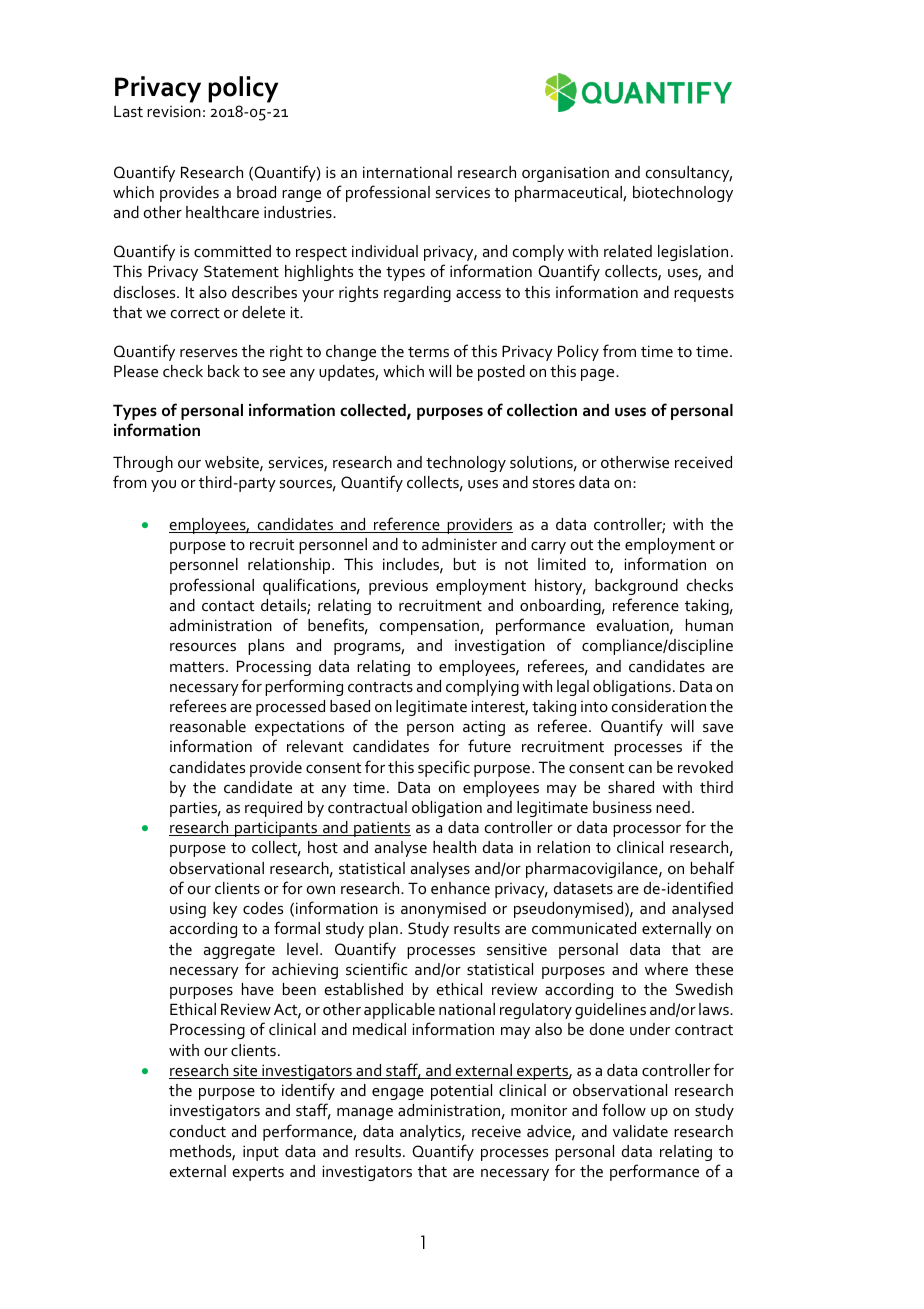 The image size is (924, 1309). Describe the element at coordinates (565, 174) in the screenshot. I see `organisation` at that location.
